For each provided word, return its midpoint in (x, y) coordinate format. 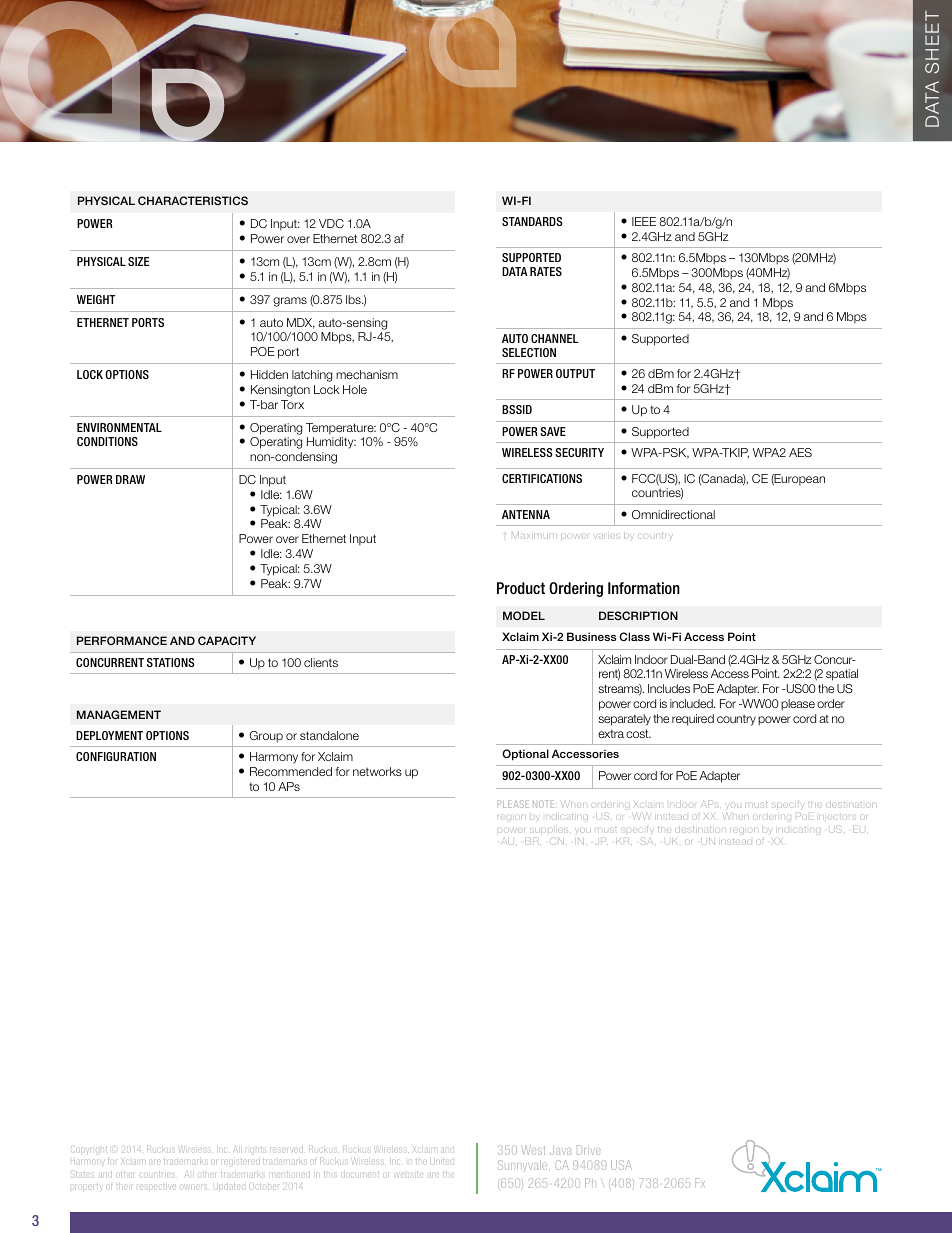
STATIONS (171, 662)
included (692, 703)
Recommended (291, 771)
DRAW (130, 479)
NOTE (545, 804)
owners (195, 1187)
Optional (525, 755)
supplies (550, 830)
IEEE (644, 221)
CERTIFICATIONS (542, 478)
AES (800, 452)
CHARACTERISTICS (193, 200)
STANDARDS (532, 221)
